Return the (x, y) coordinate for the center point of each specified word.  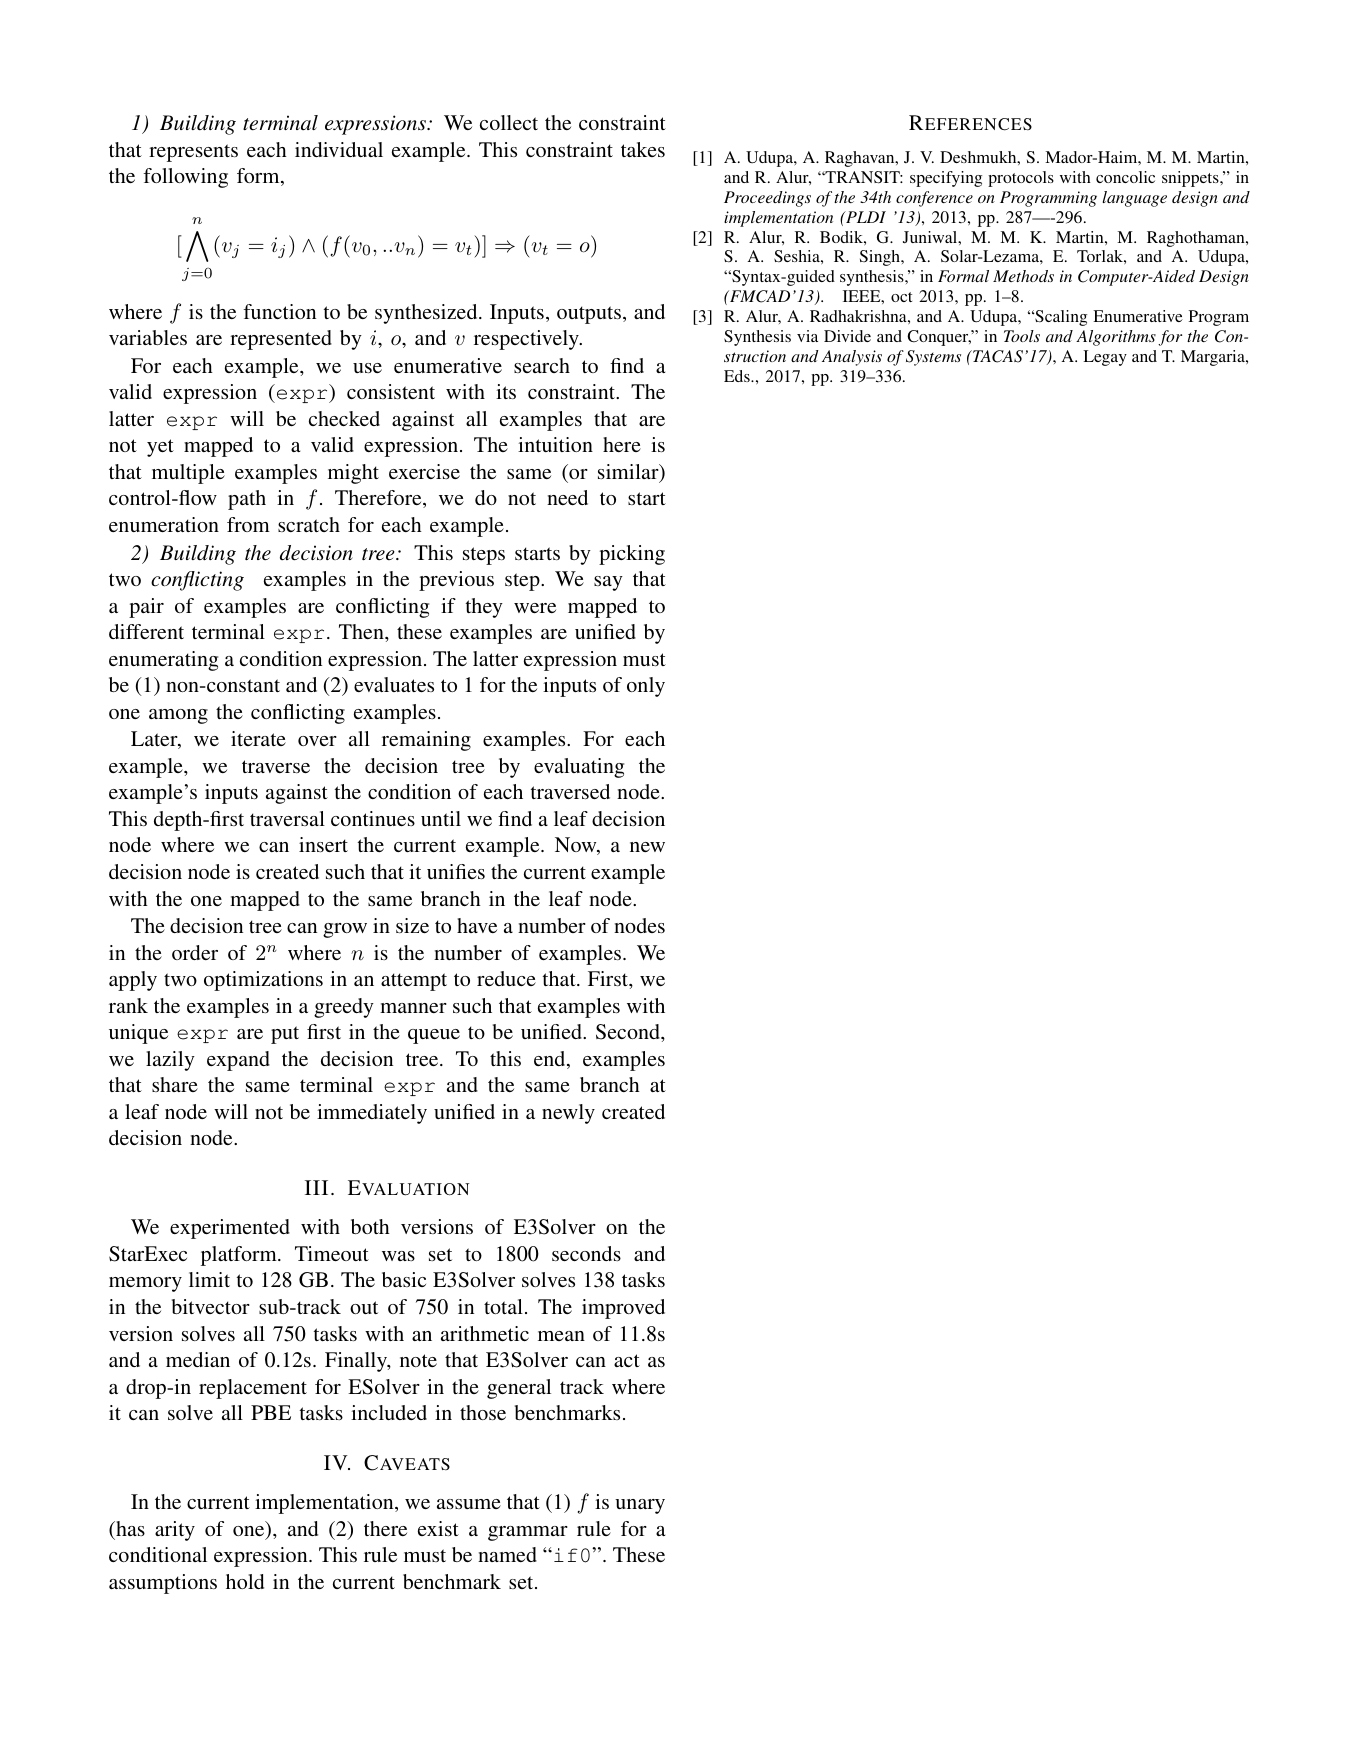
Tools (1022, 336)
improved (623, 1309)
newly (568, 1114)
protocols (1021, 179)
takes (643, 149)
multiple (188, 474)
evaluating (579, 768)
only (646, 687)
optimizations (263, 981)
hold (245, 1581)
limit (209, 1279)
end (551, 1060)
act (627, 1360)
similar (629, 473)
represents (193, 153)
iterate (258, 738)
